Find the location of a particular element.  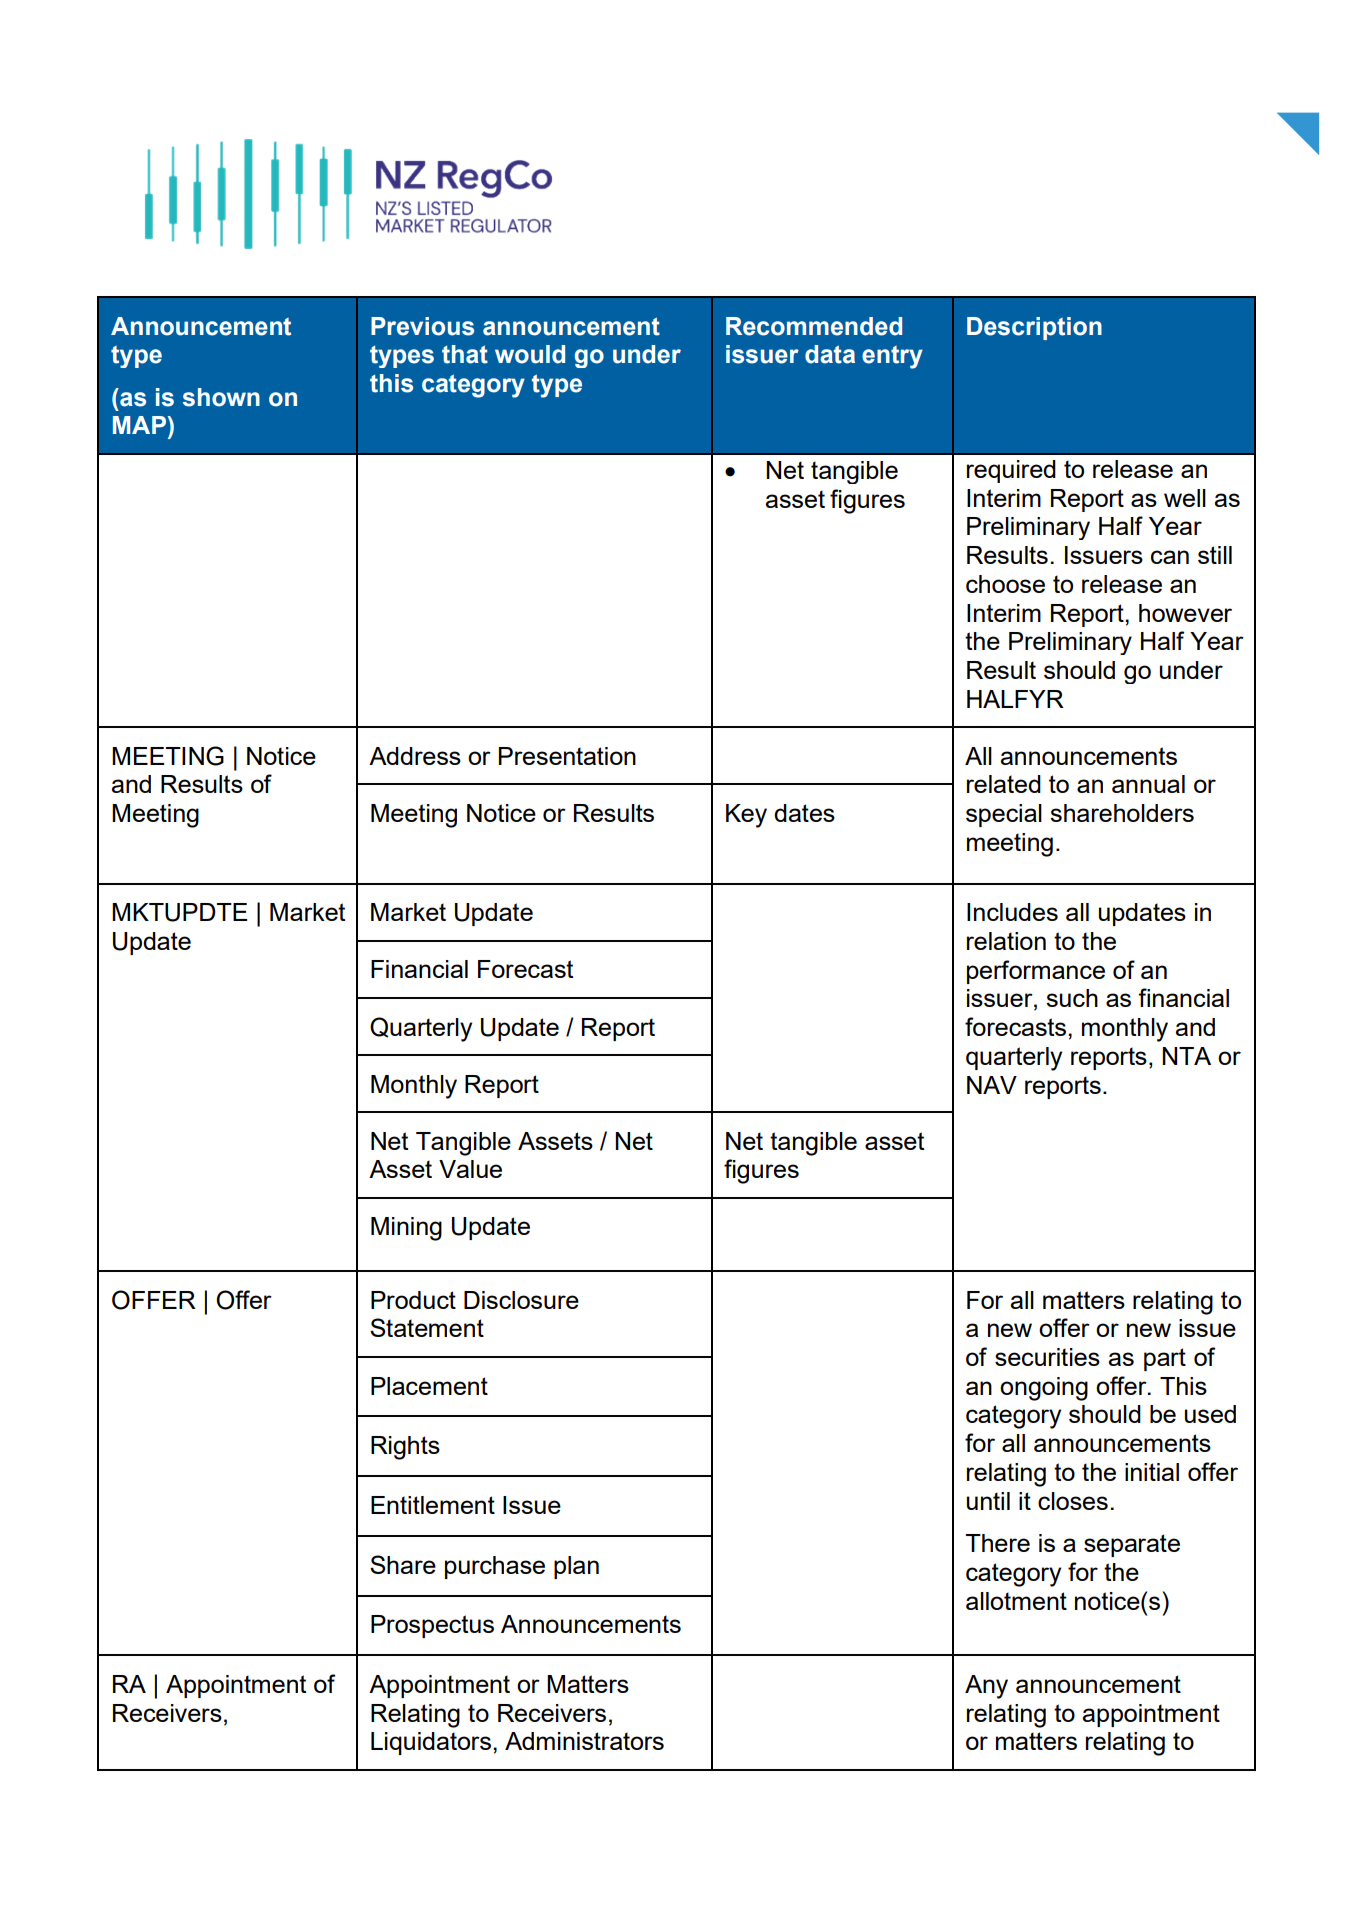

Disclosure is located at coordinates (521, 1300).
